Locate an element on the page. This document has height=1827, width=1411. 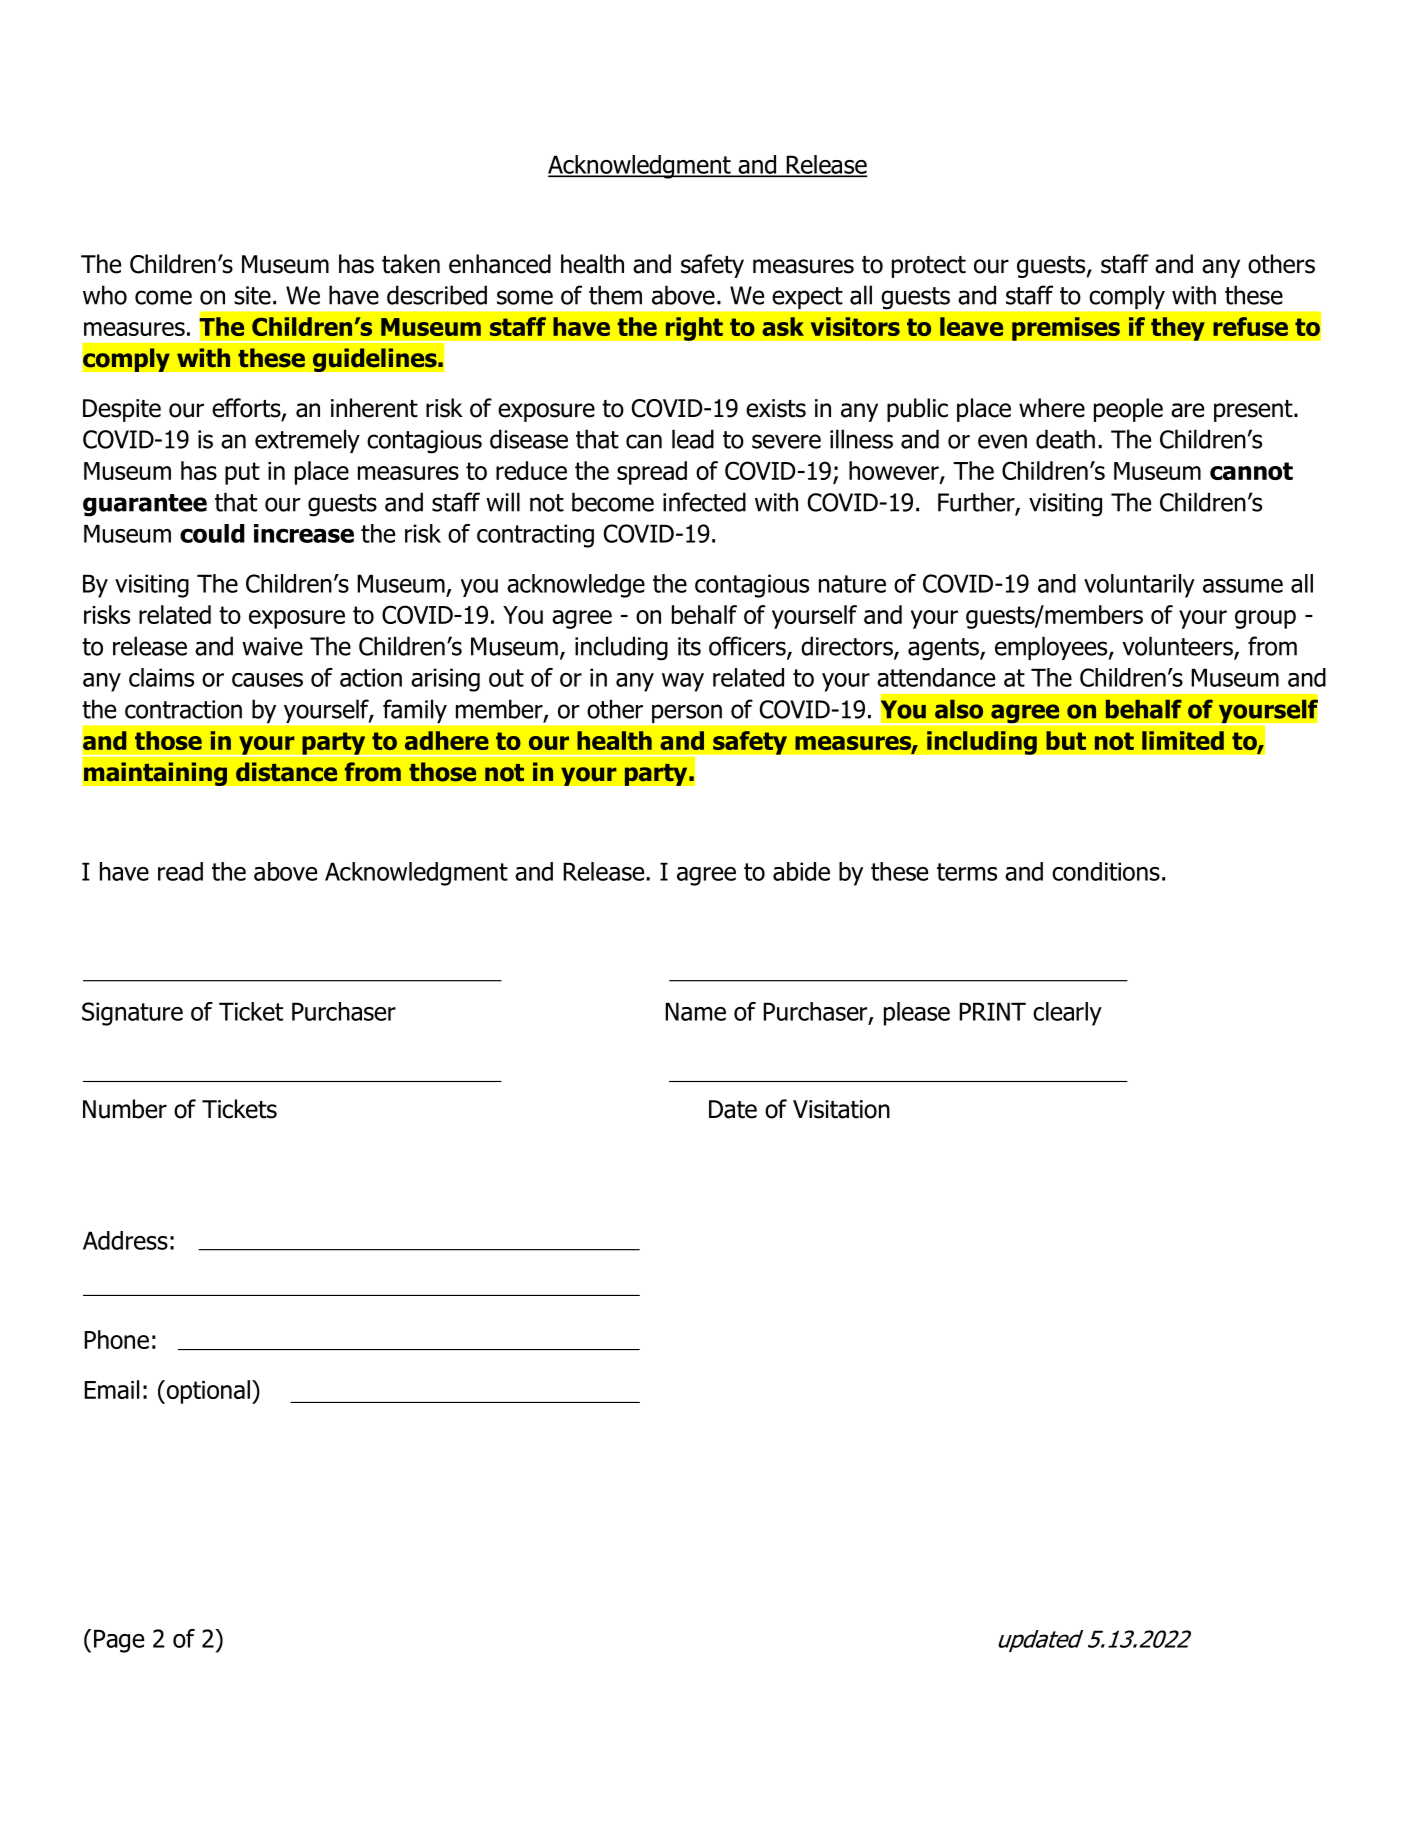
clearly is located at coordinates (1067, 1014).
